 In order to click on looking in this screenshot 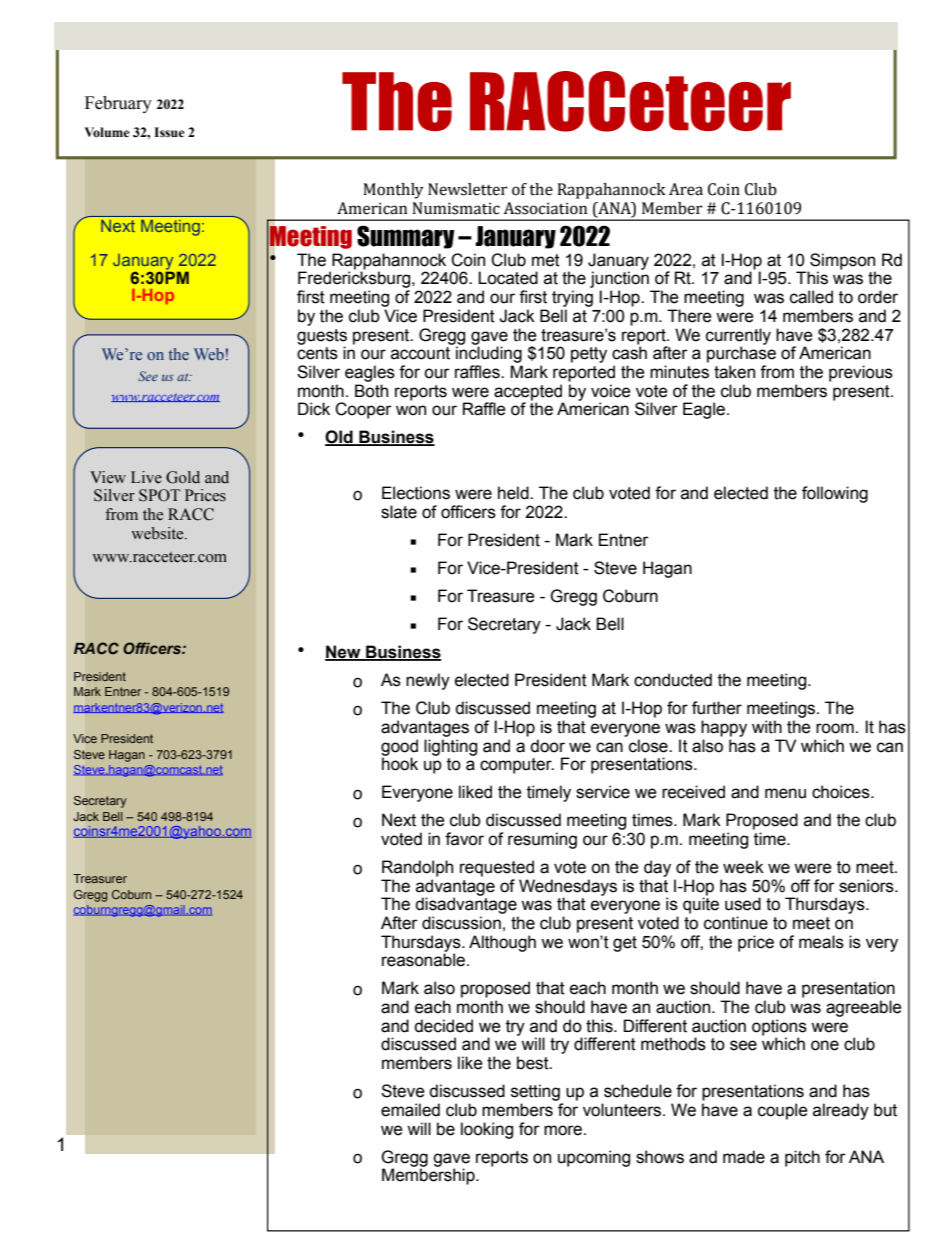, I will do `click(487, 1130)`.
